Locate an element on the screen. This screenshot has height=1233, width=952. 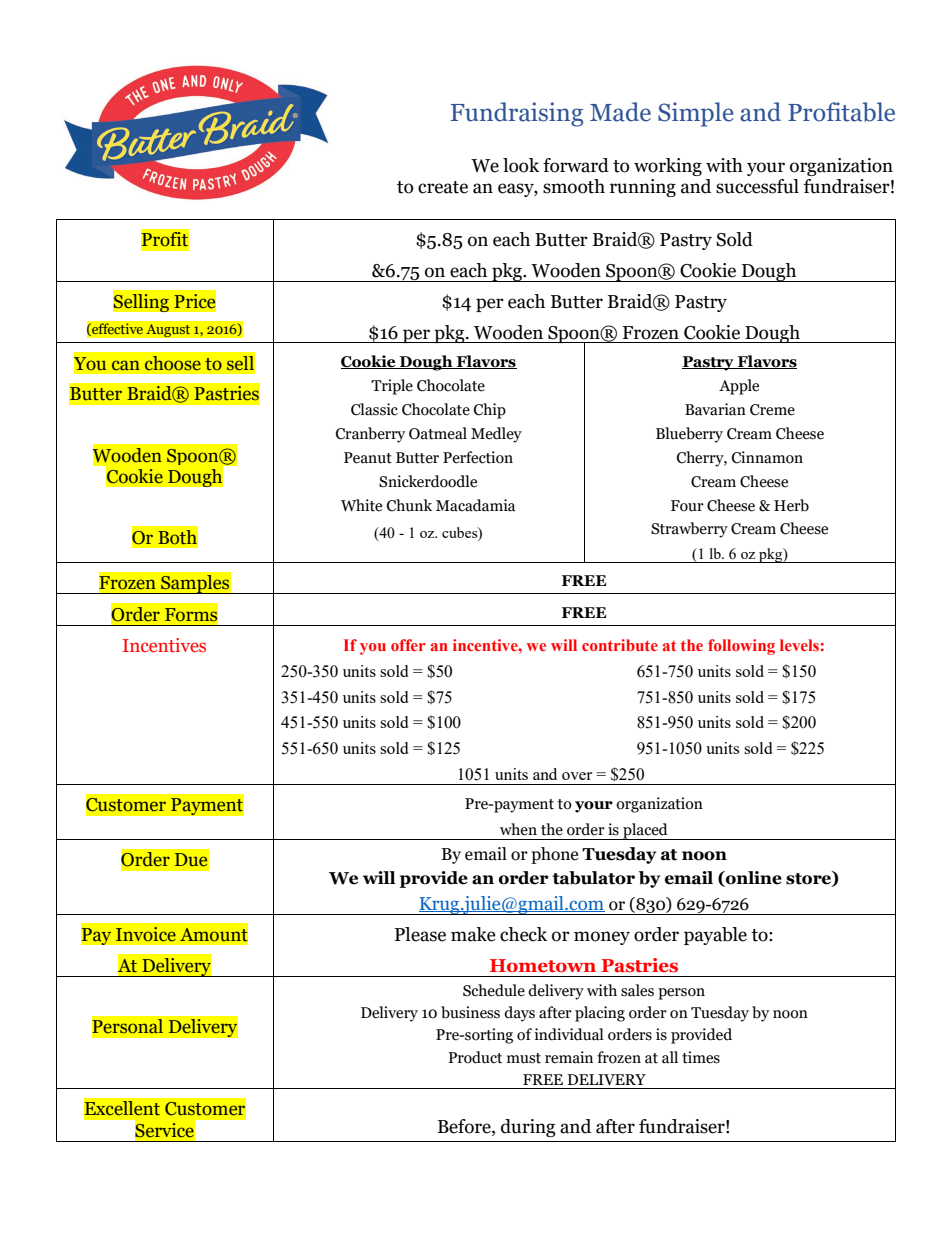
Triple is located at coordinates (392, 387).
